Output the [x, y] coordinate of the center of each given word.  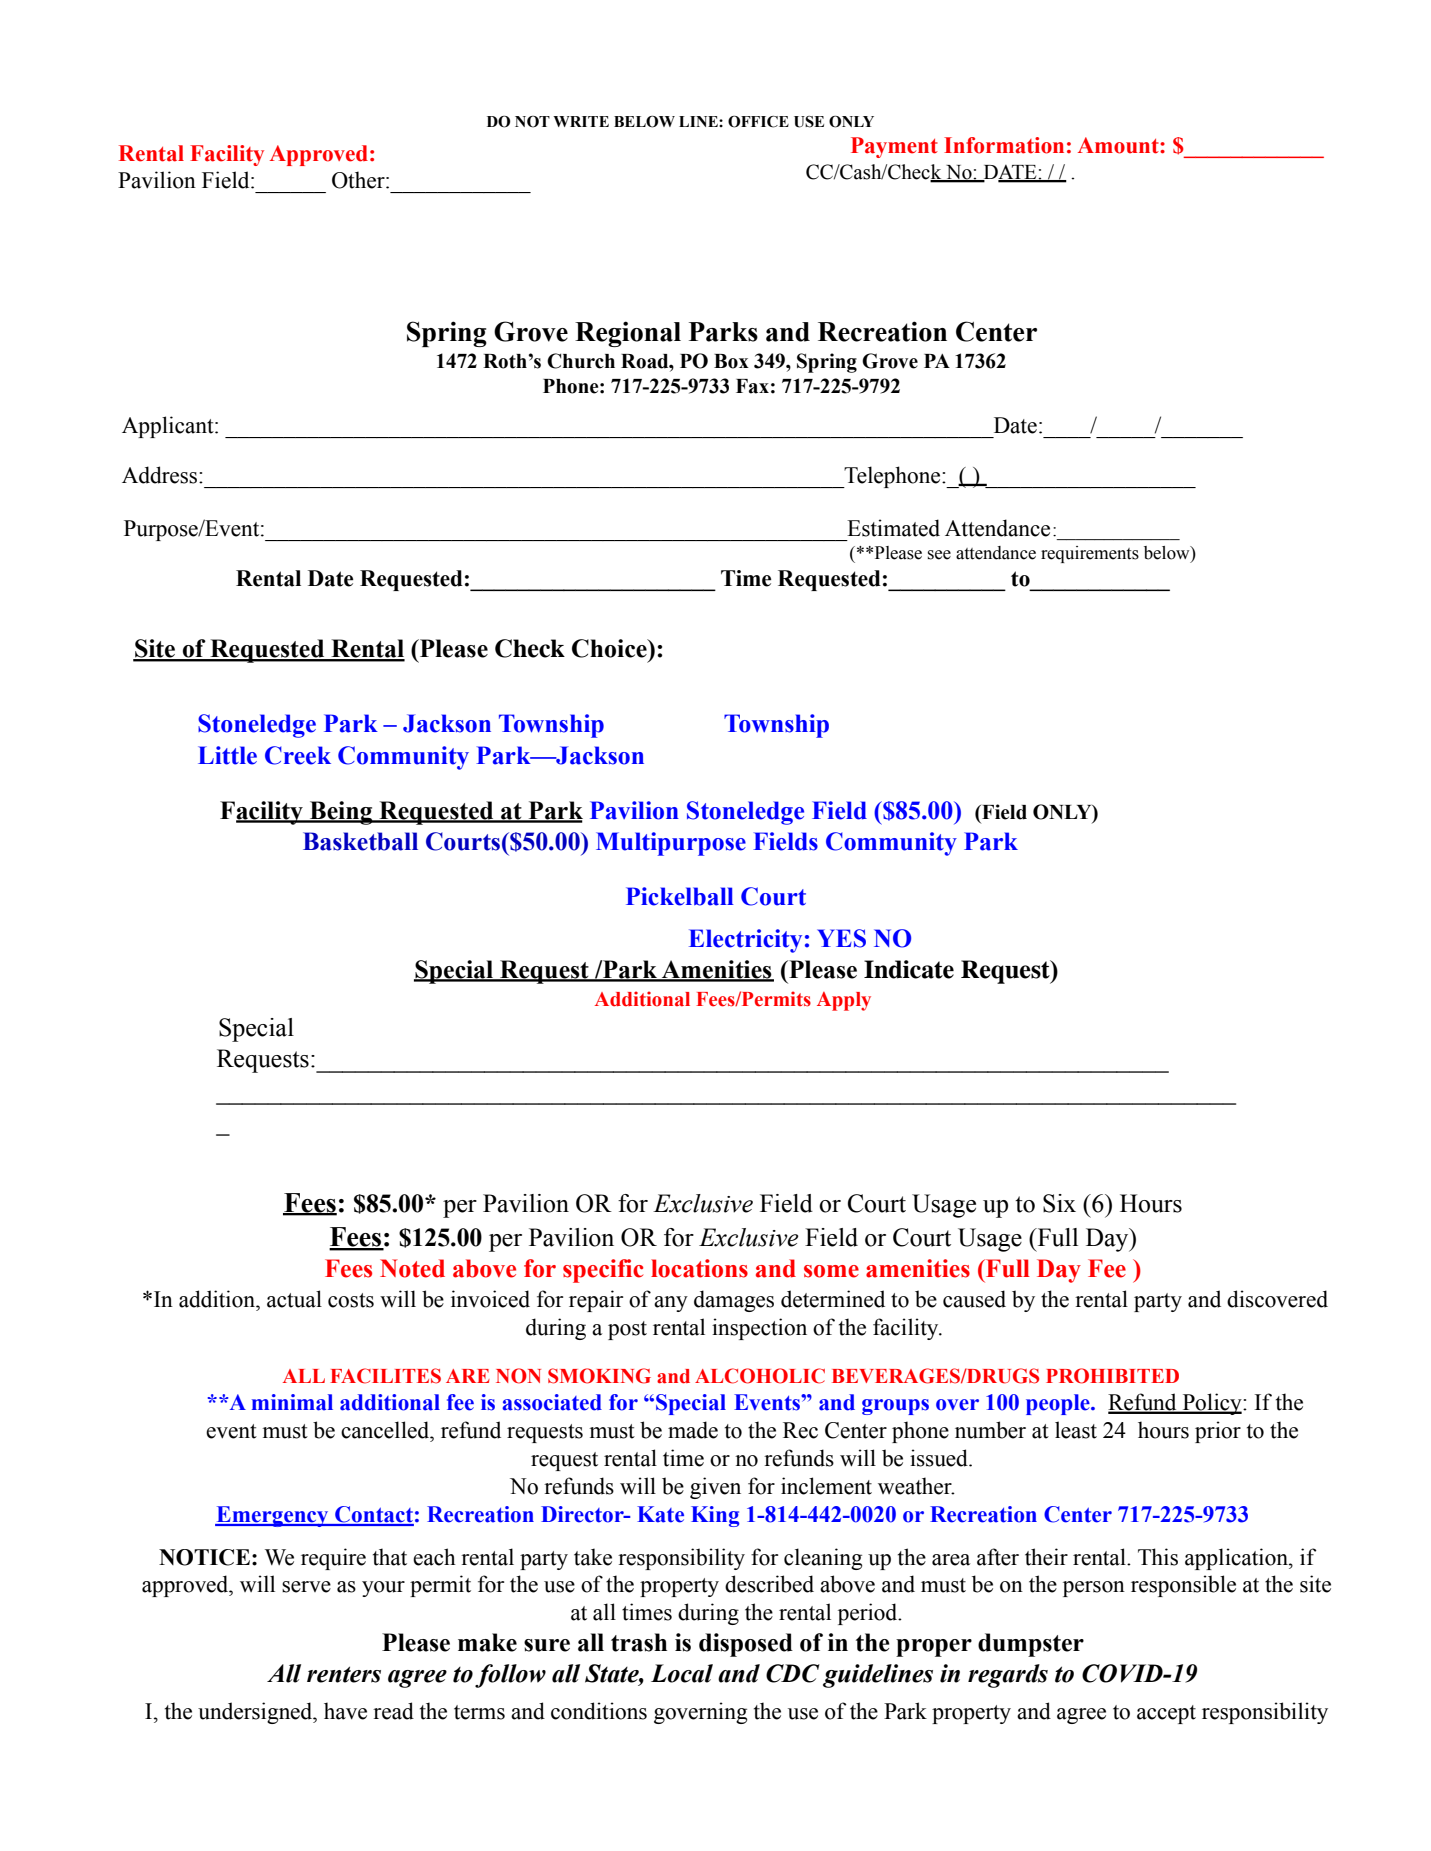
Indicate [909, 969]
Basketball [360, 841]
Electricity [745, 941]
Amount [1119, 145]
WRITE [581, 121]
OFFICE [758, 122]
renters [344, 1674]
